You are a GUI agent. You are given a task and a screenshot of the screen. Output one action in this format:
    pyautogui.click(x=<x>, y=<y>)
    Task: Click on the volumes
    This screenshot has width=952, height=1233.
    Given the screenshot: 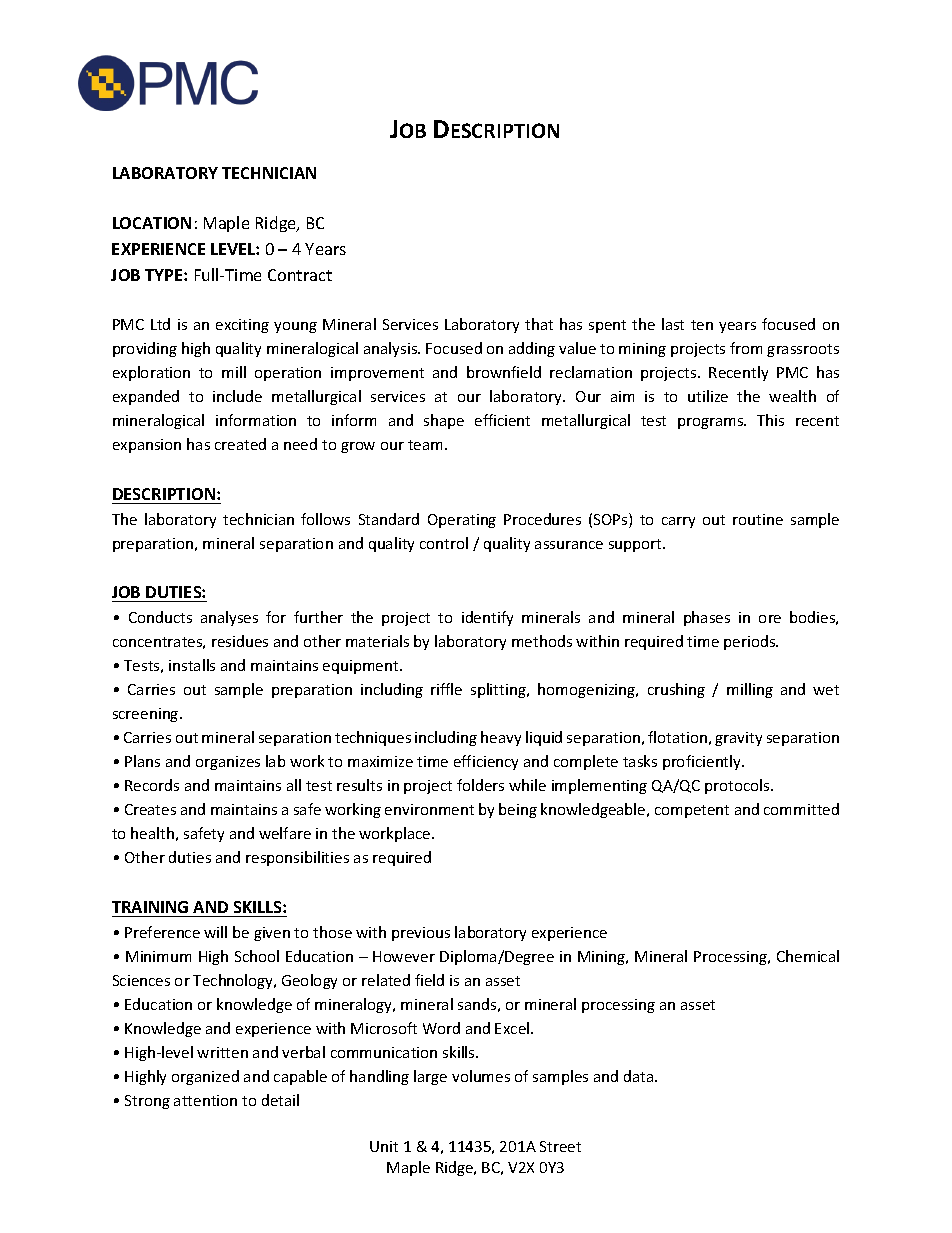 What is the action you would take?
    pyautogui.click(x=481, y=1076)
